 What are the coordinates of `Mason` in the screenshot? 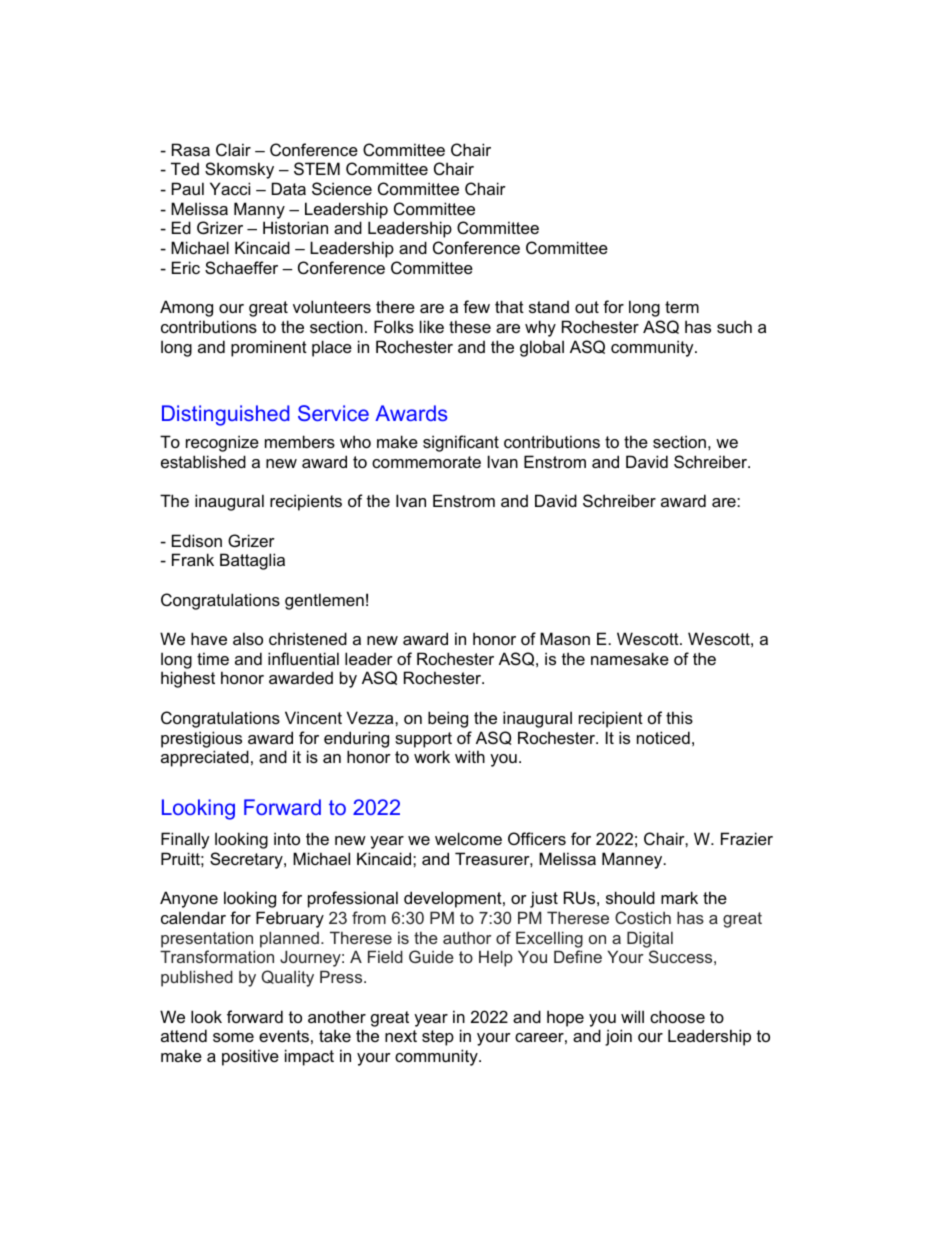 It's located at (565, 638).
